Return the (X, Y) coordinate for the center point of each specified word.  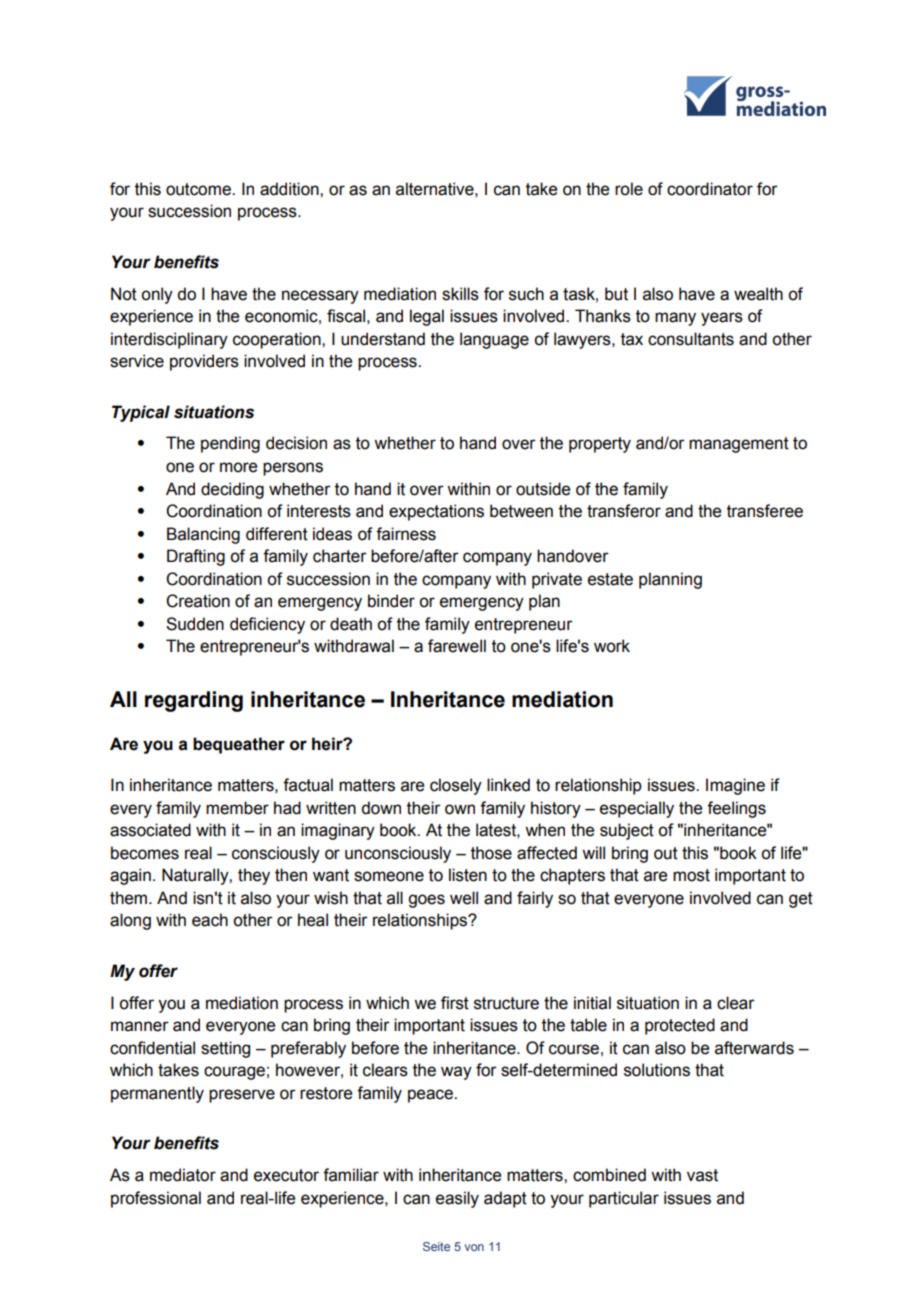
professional (156, 1199)
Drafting (196, 557)
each (210, 920)
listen (468, 875)
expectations (436, 512)
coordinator (710, 189)
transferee (765, 511)
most (691, 875)
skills (460, 294)
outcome (199, 189)
